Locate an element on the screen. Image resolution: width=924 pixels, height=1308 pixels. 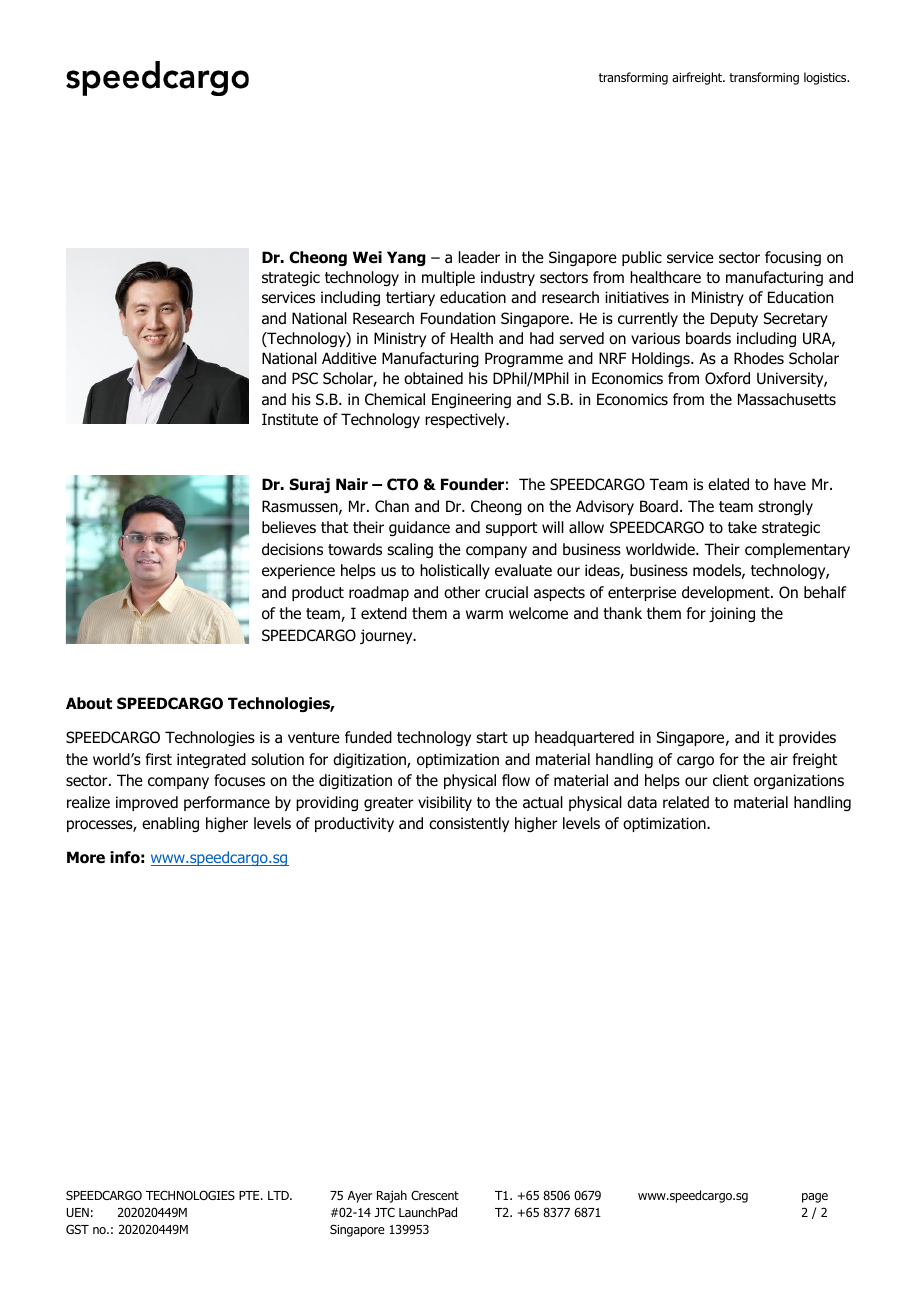
enabling is located at coordinates (170, 824).
